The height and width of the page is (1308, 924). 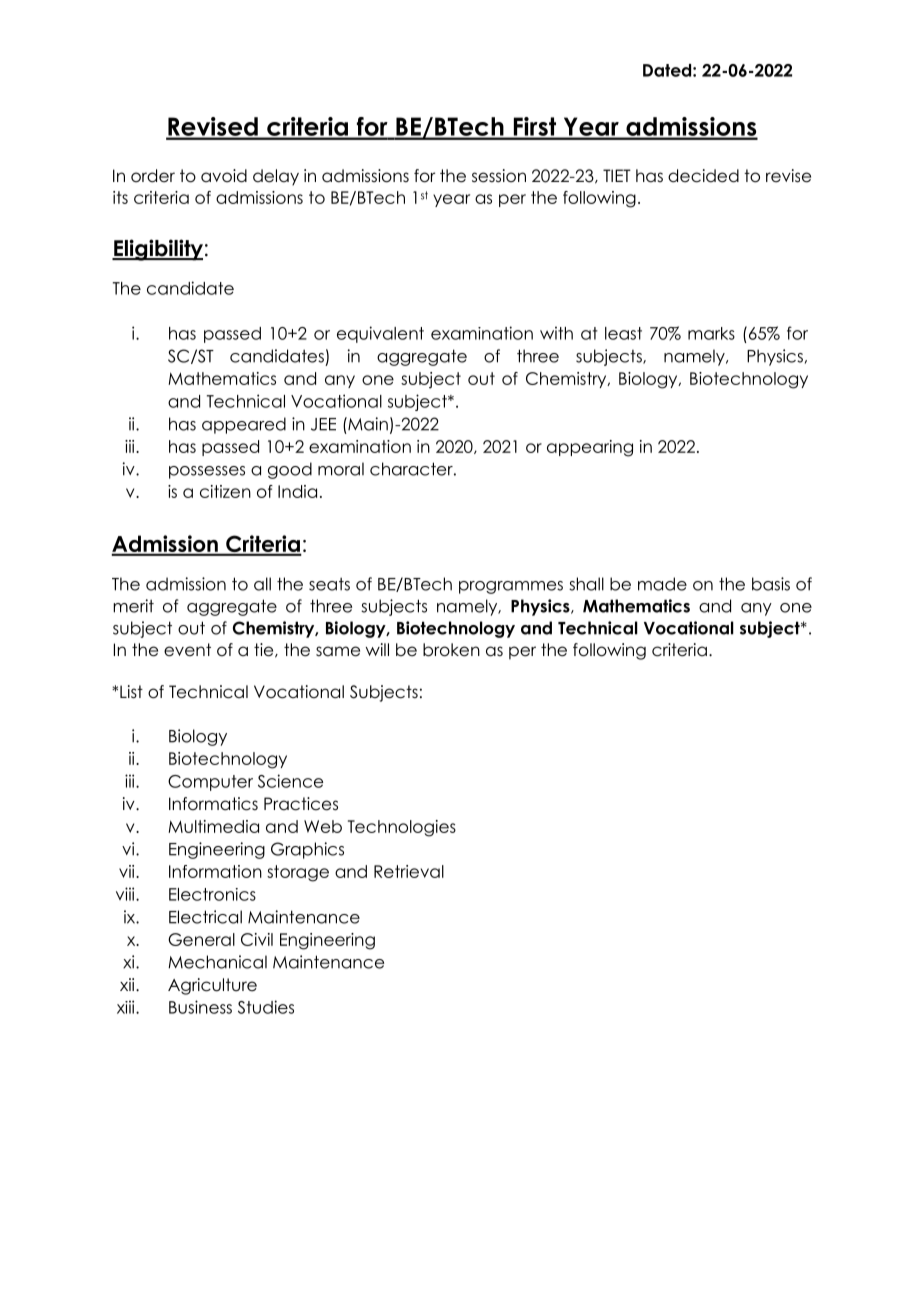 I want to click on merit, so click(x=133, y=606).
